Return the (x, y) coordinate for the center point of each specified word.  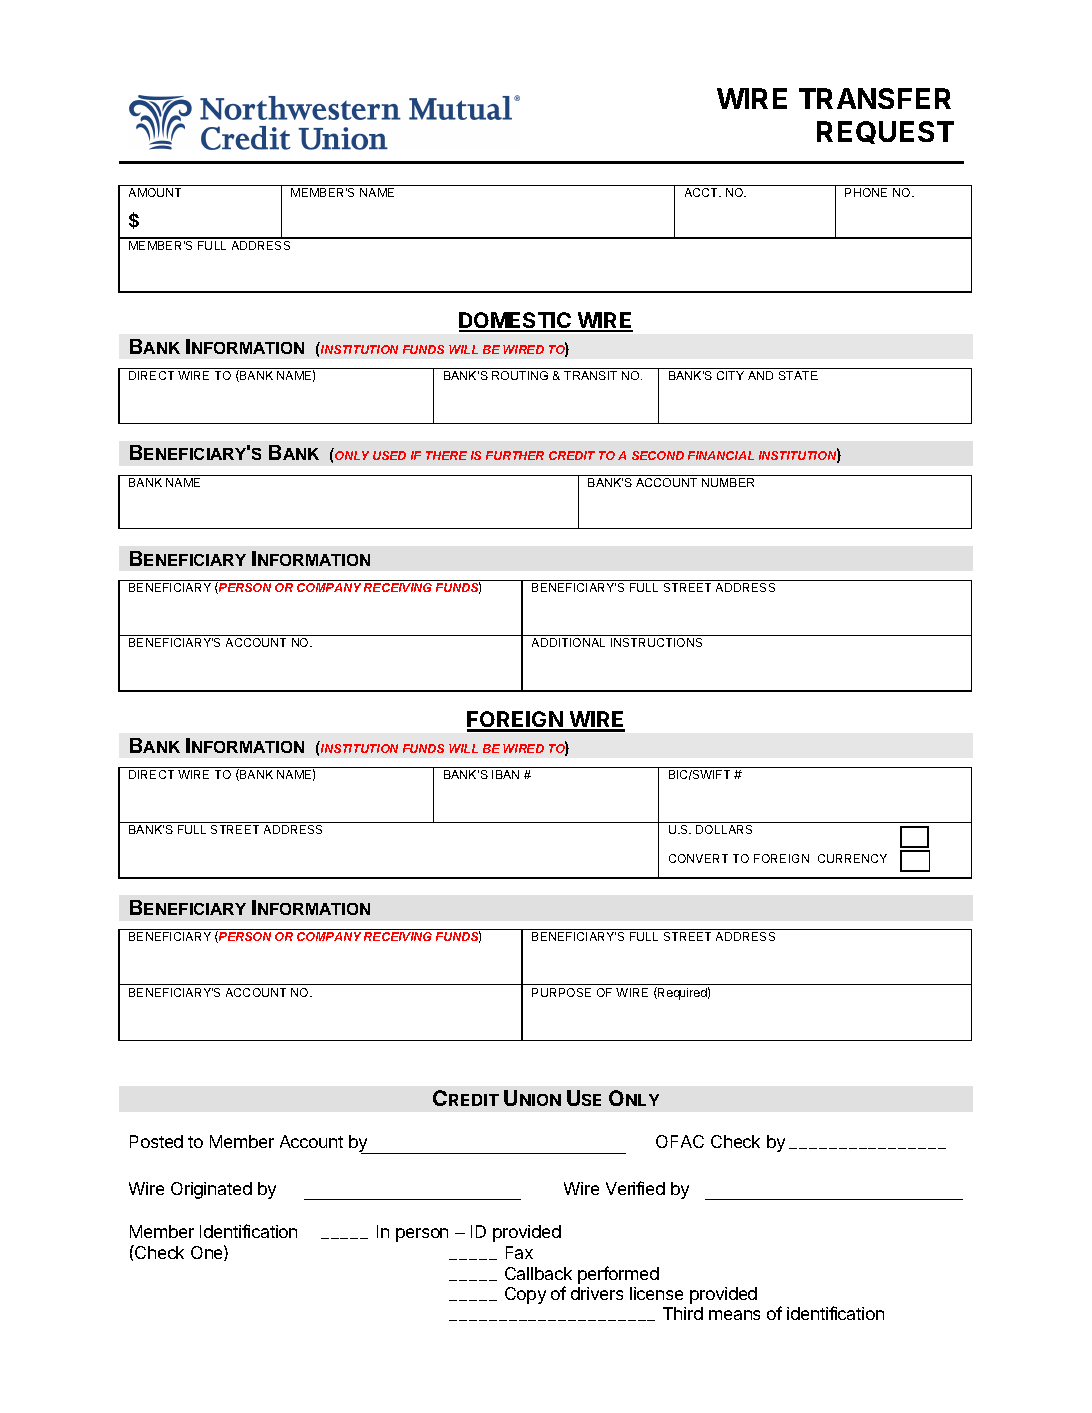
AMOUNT (155, 192)
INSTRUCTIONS (656, 642)
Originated (211, 1190)
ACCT (702, 192)
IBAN (505, 774)
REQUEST (885, 132)
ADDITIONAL (568, 642)
